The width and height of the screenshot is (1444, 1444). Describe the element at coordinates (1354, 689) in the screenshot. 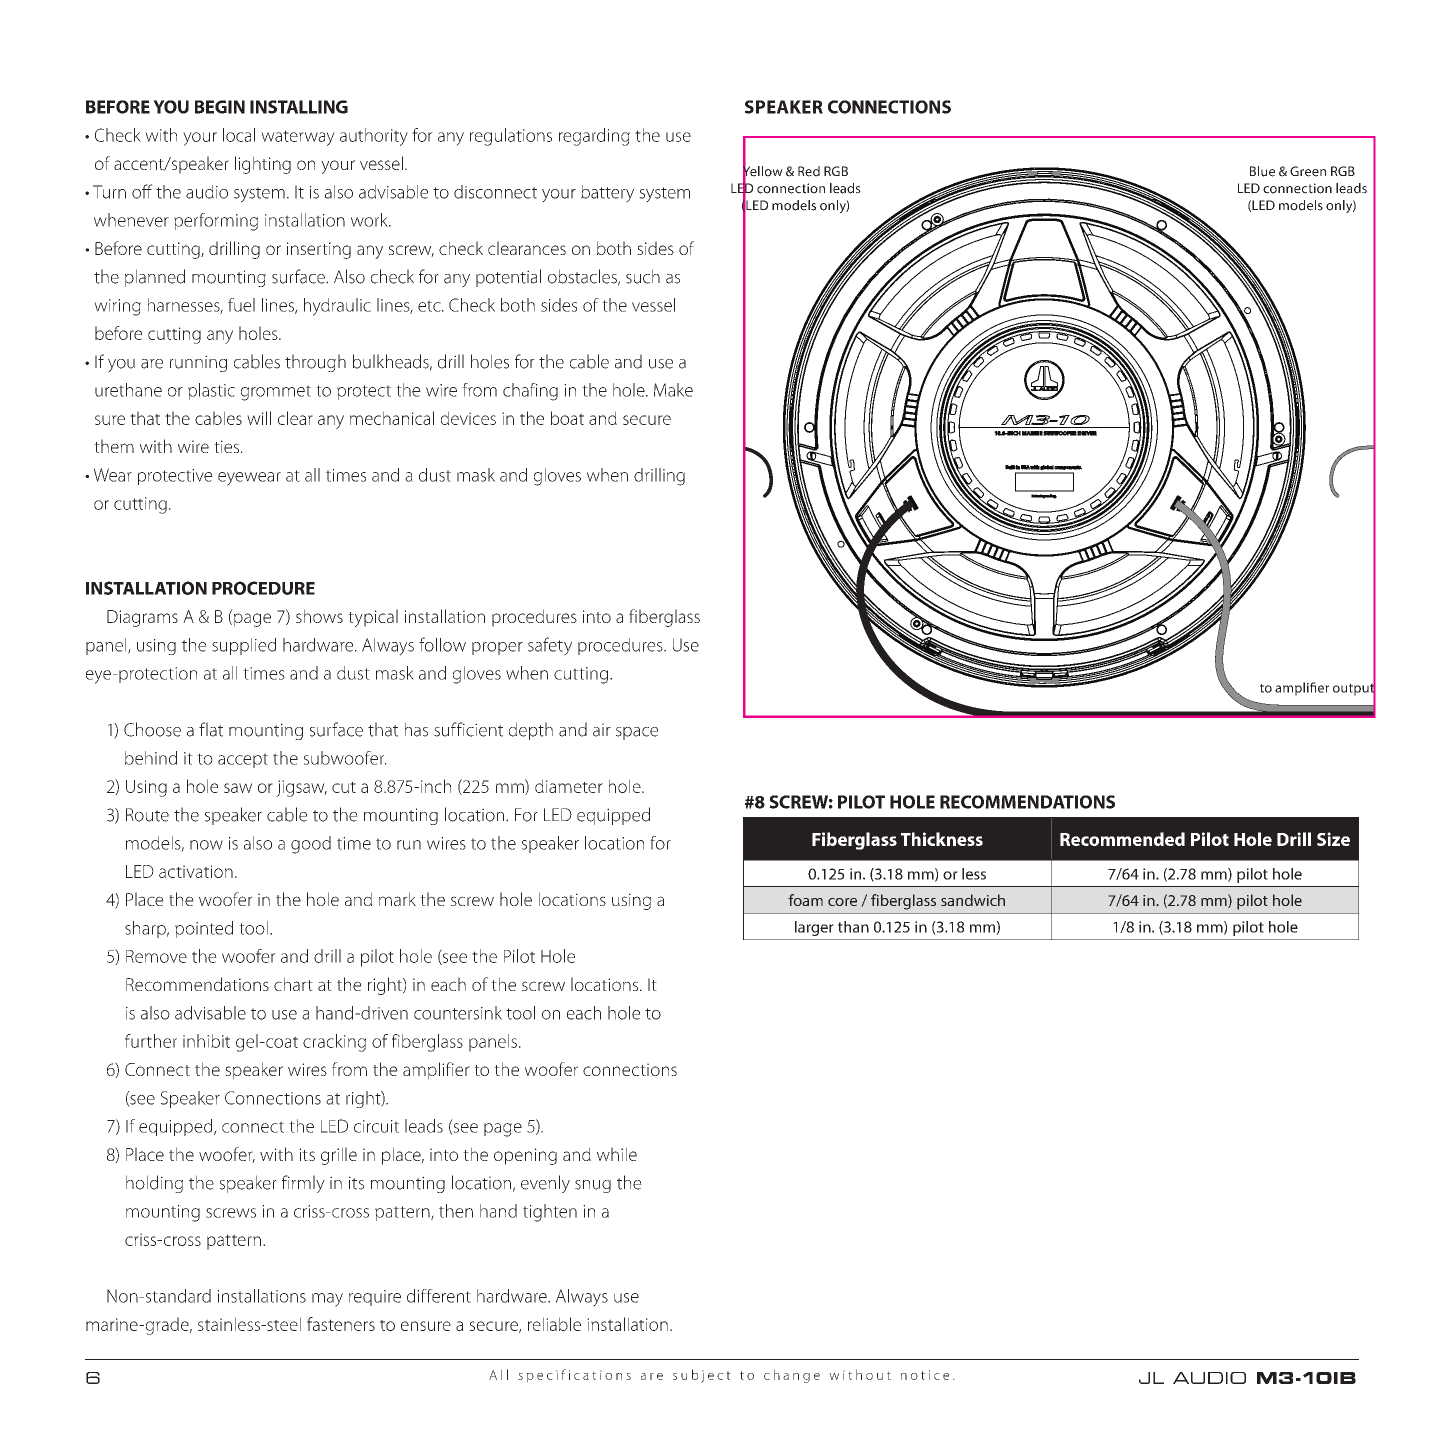

I see `output` at that location.
